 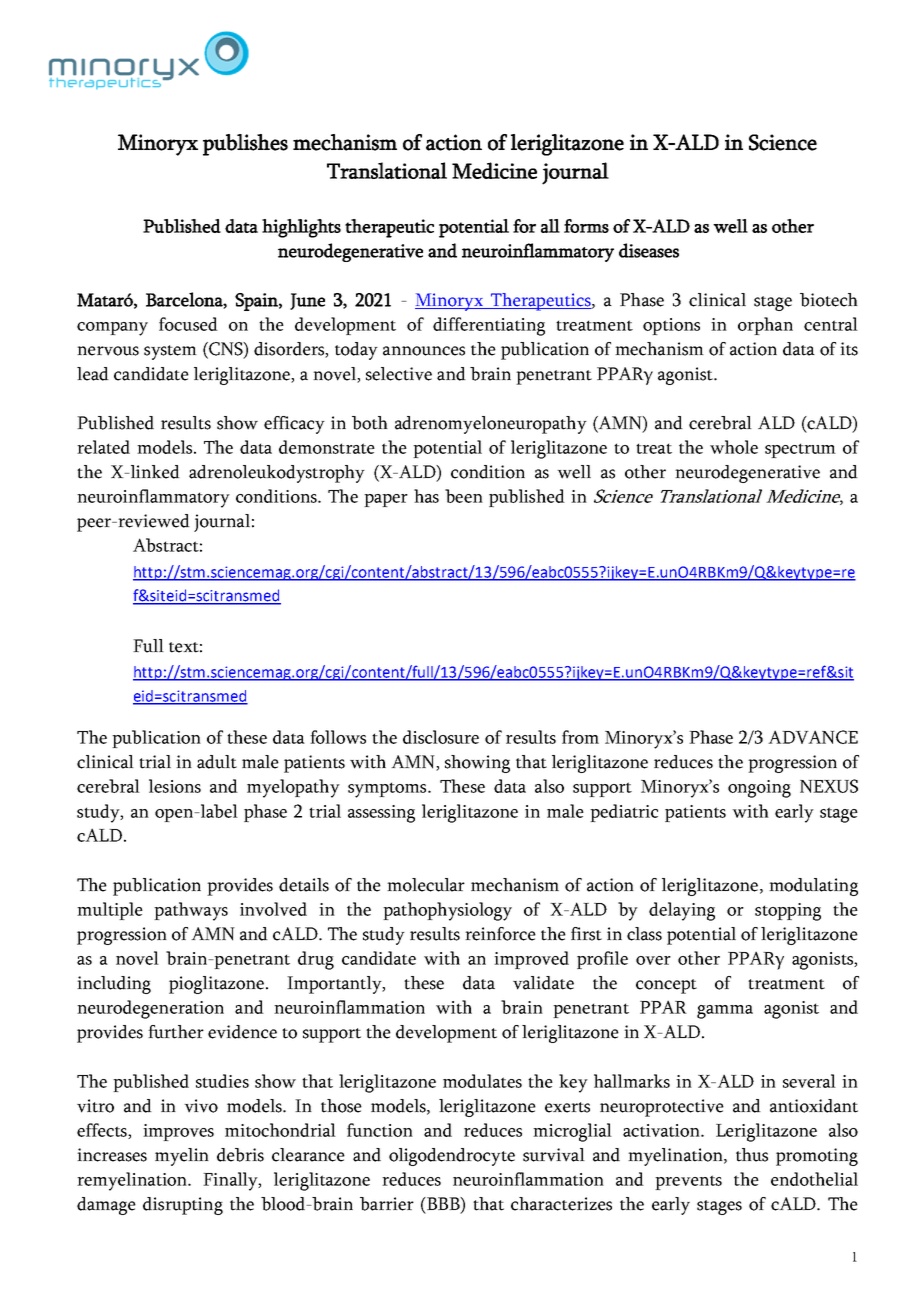 What do you see at coordinates (183, 1206) in the screenshot?
I see `disrupting` at bounding box center [183, 1206].
